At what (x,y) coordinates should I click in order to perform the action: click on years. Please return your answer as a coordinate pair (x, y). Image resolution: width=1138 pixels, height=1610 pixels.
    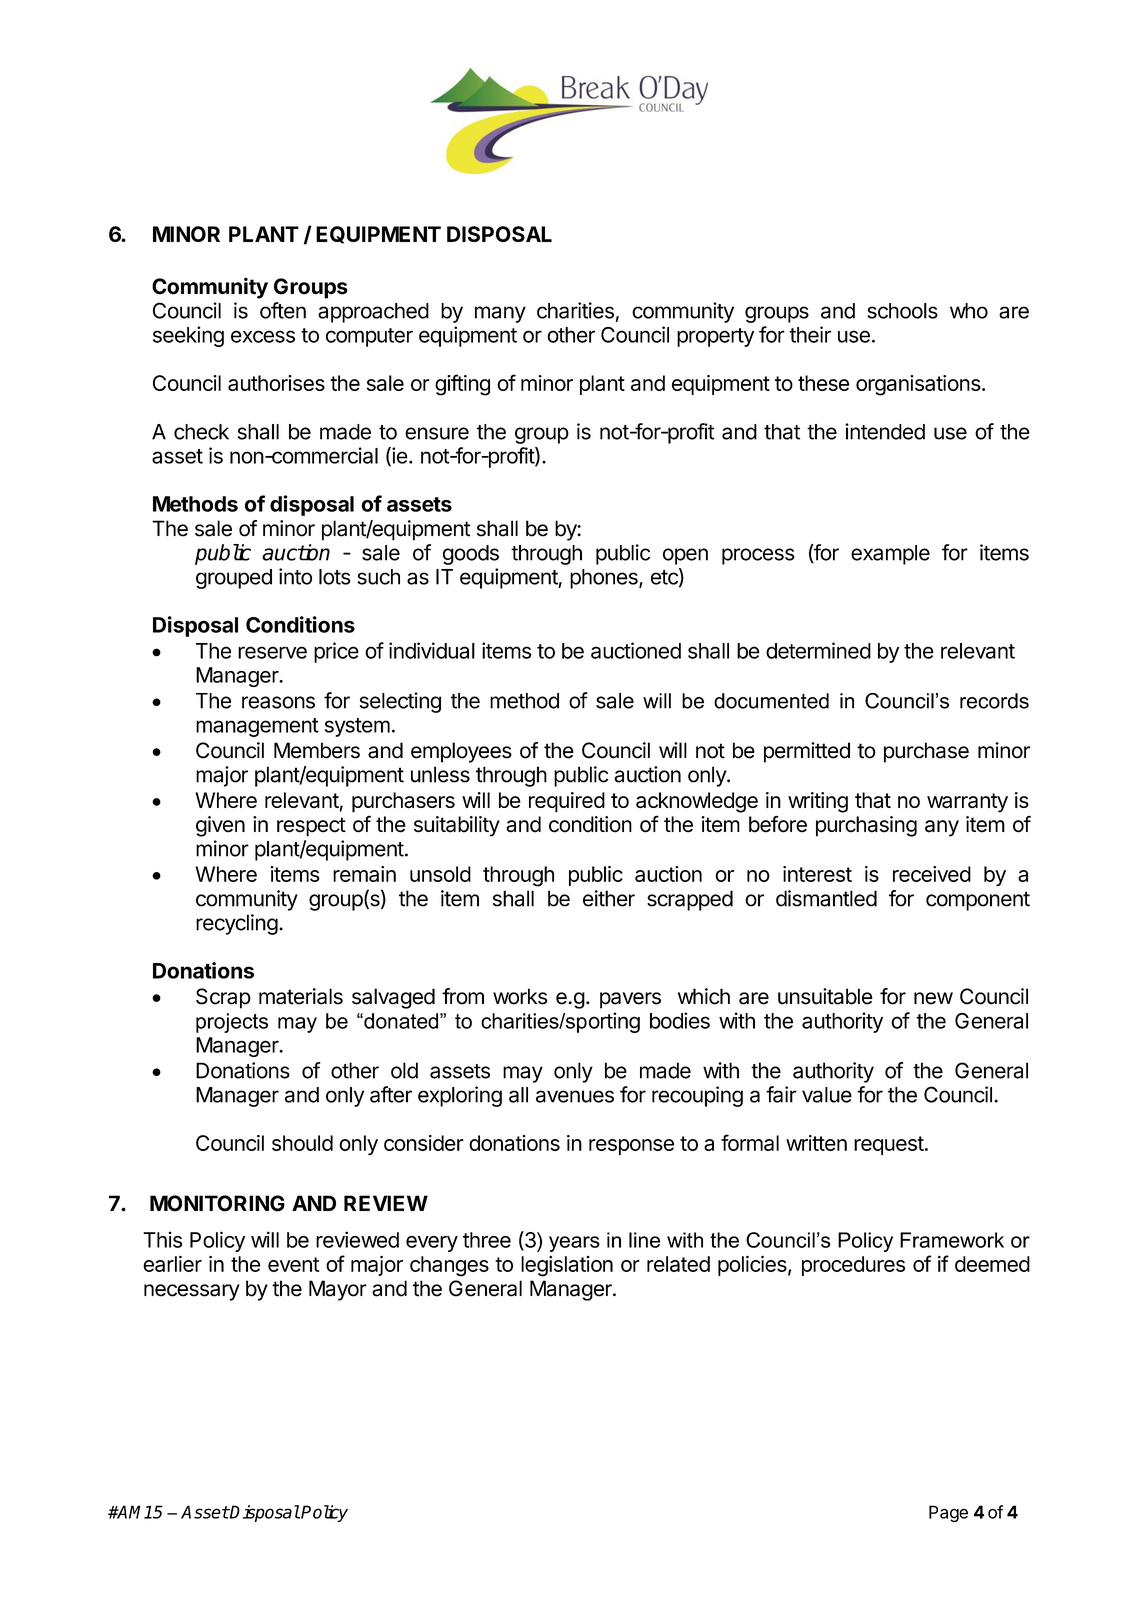
    Looking at the image, I should click on (574, 1244).
